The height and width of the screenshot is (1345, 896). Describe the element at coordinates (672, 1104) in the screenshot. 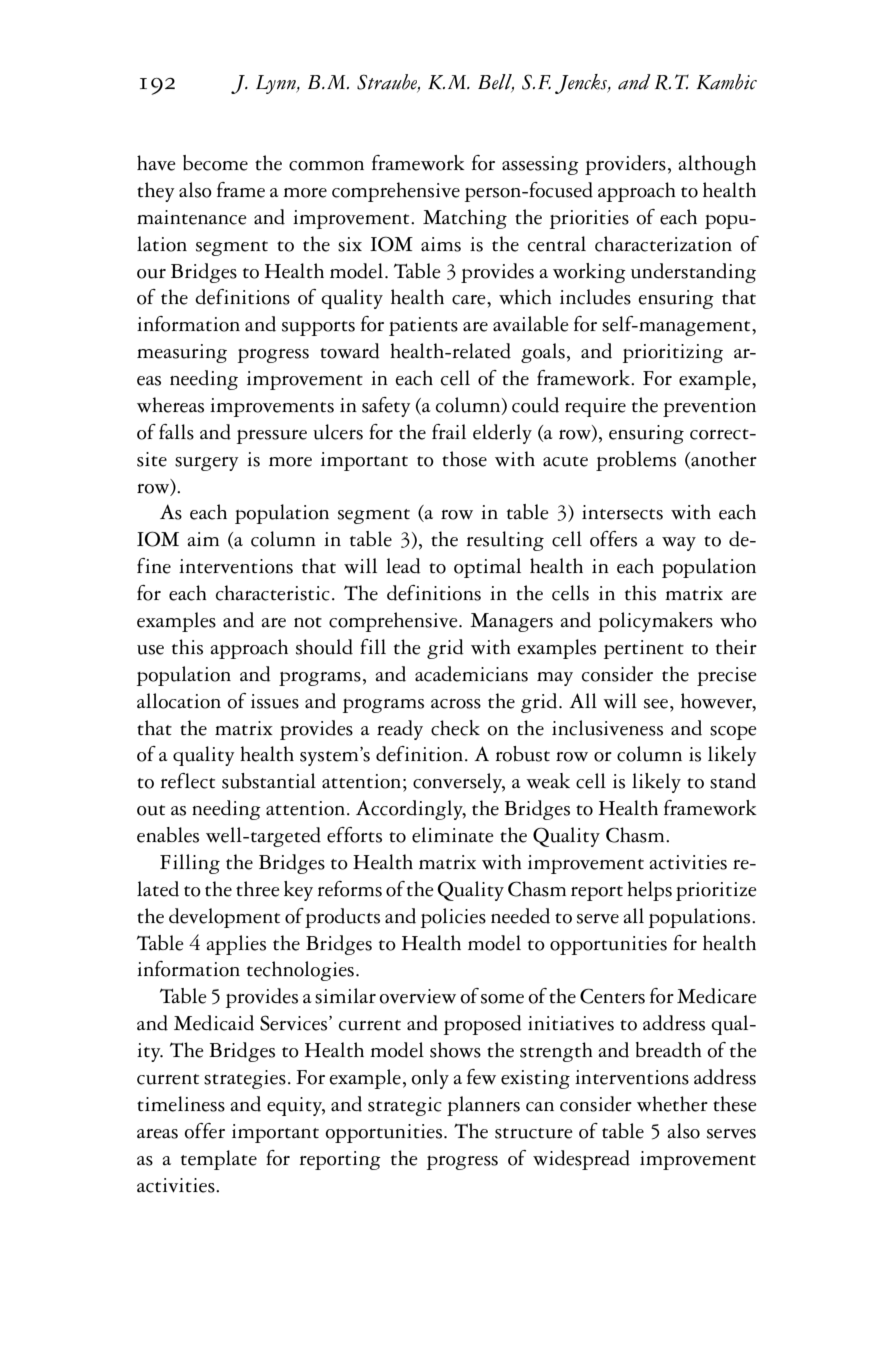

I see `whether` at that location.
